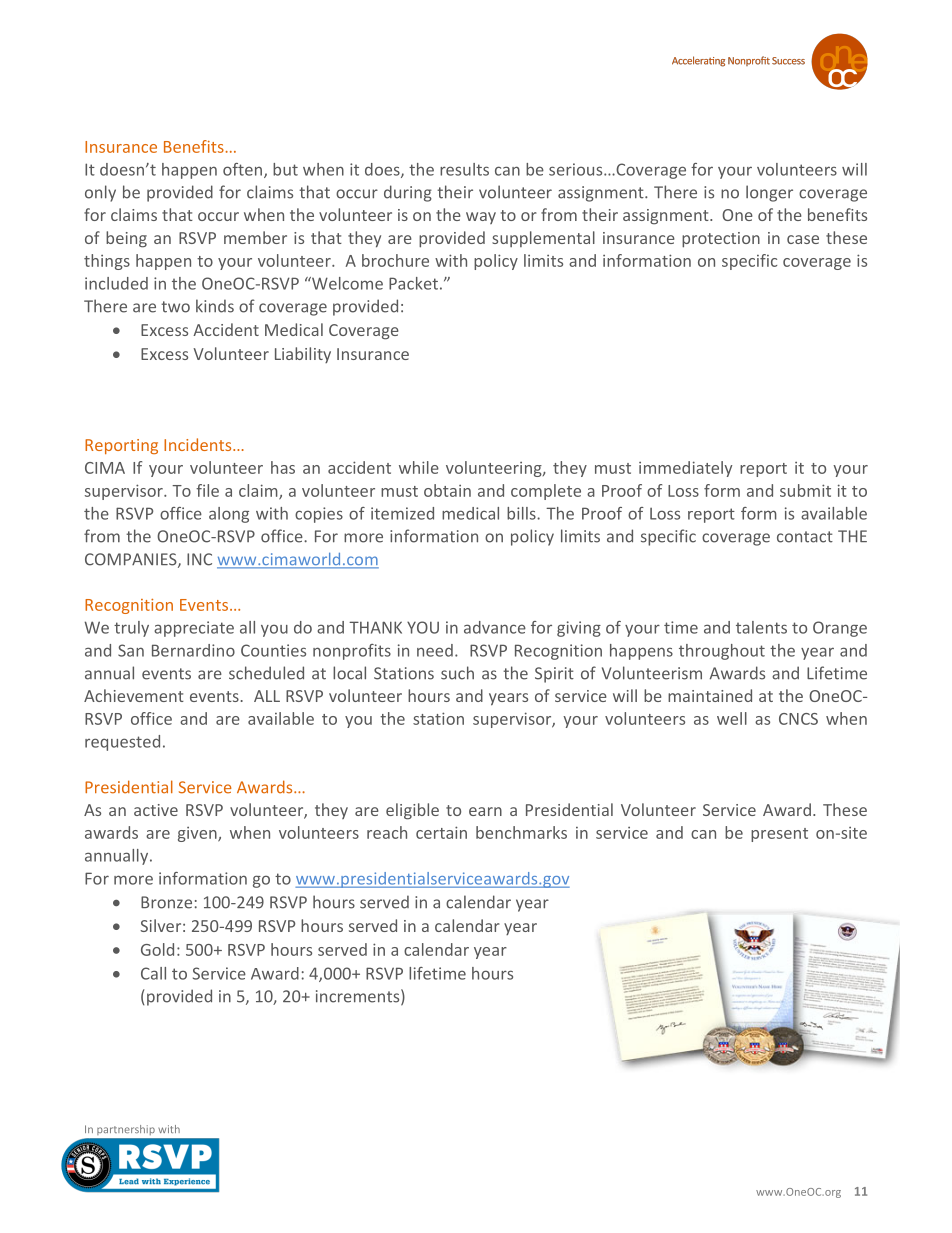 The height and width of the screenshot is (1233, 952). What do you see at coordinates (464, 169) in the screenshot?
I see `results` at bounding box center [464, 169].
